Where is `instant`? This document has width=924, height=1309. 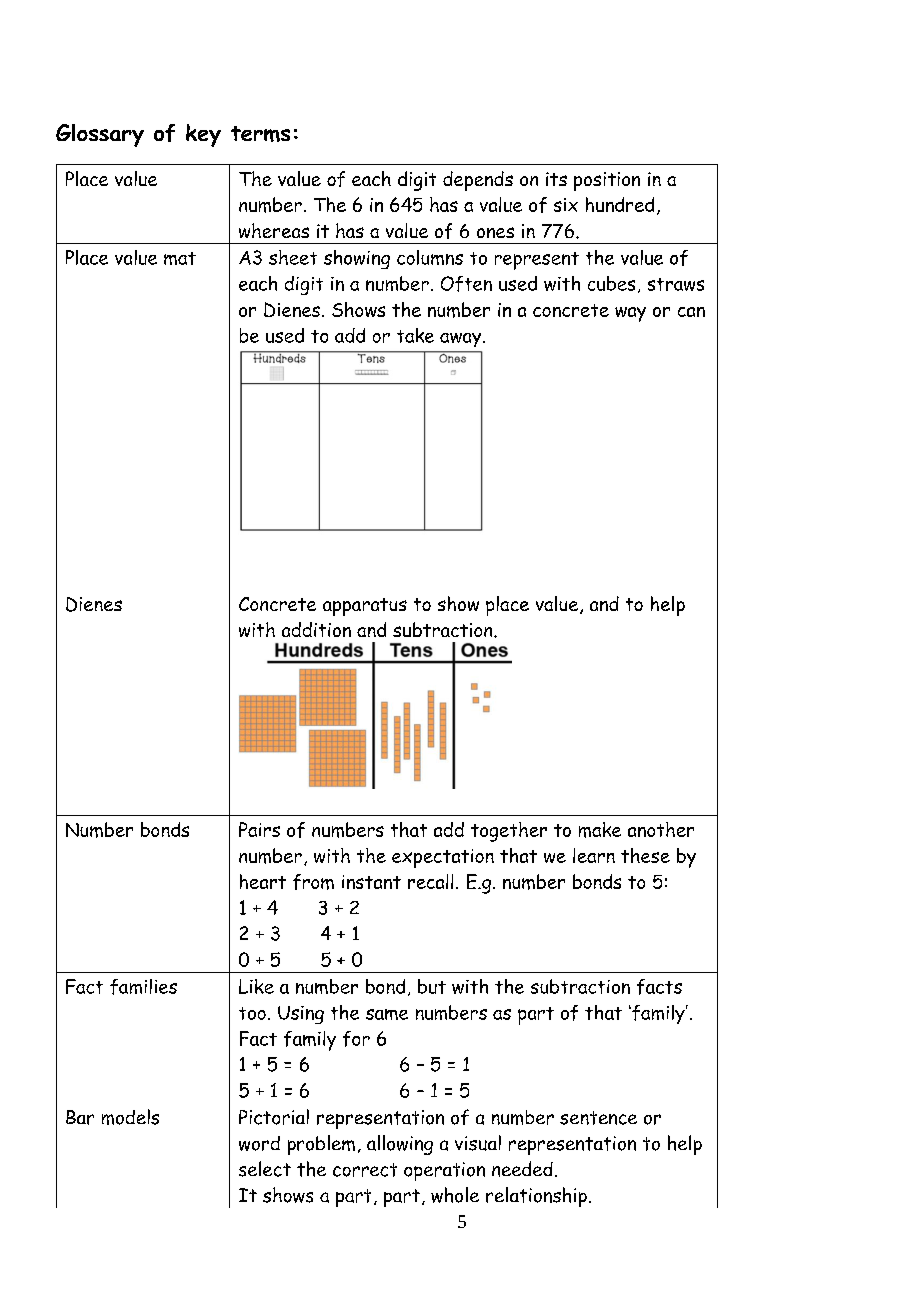
instant is located at coordinates (371, 882).
